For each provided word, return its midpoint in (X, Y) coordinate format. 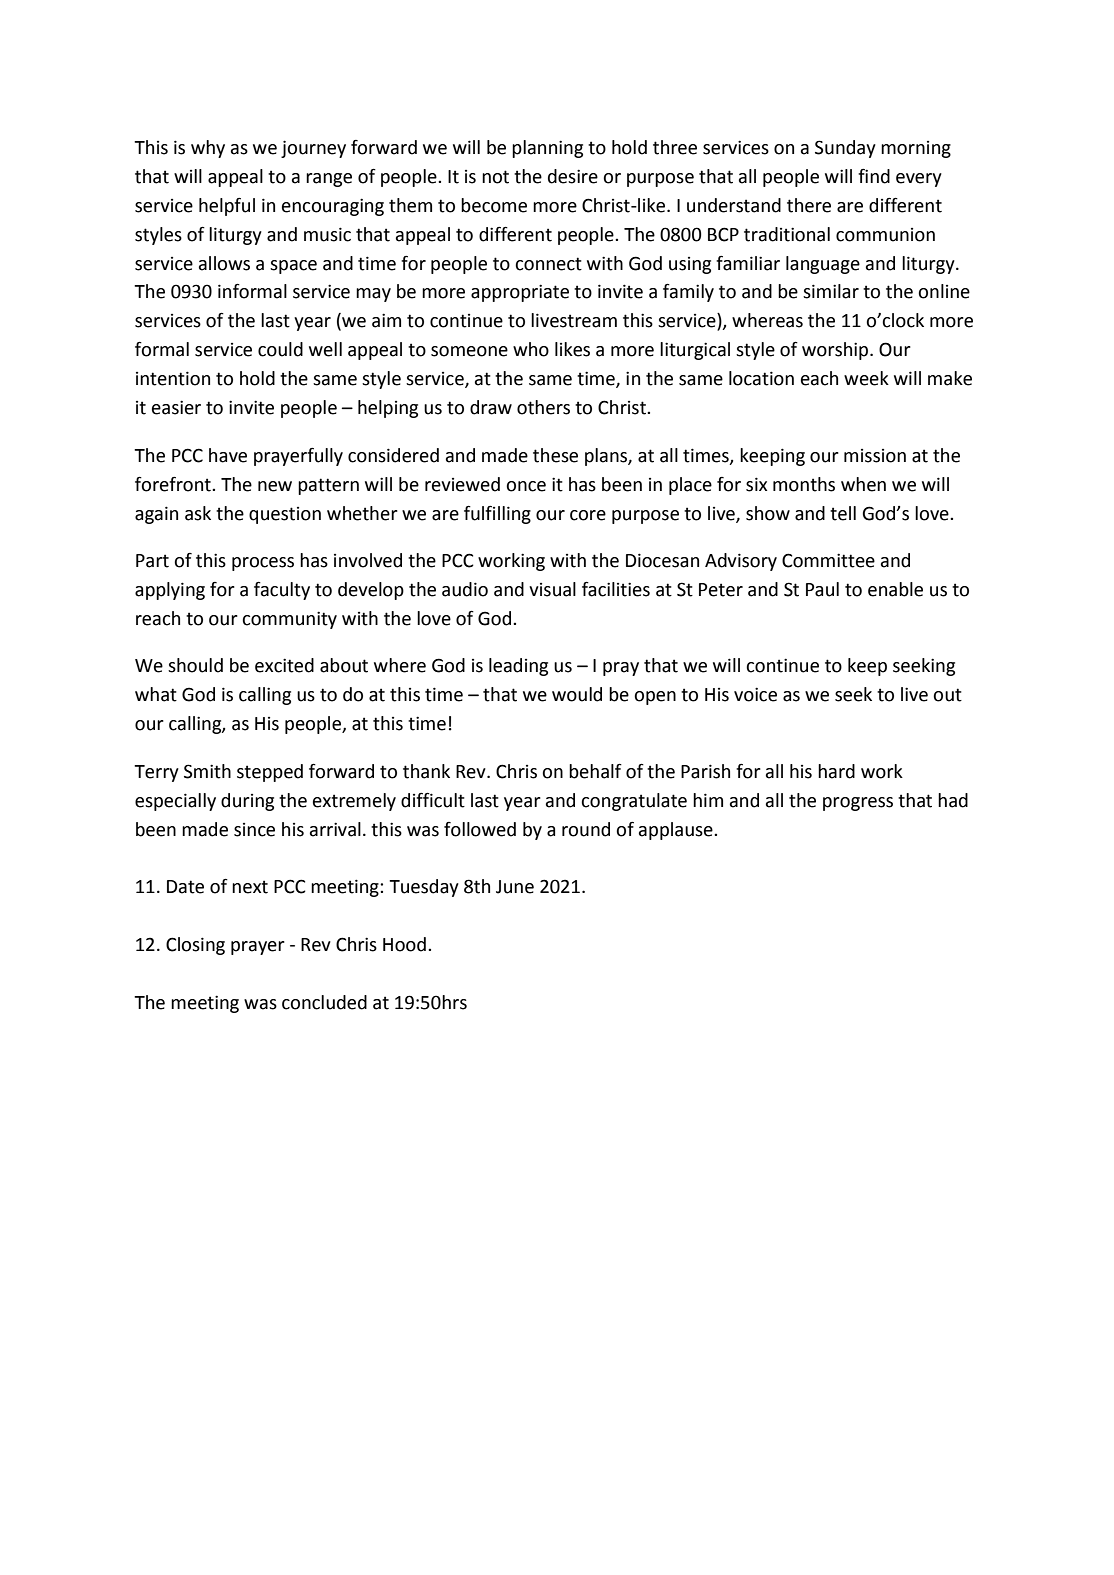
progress (858, 804)
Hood (404, 944)
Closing (195, 946)
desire (573, 176)
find (874, 176)
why (208, 149)
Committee (828, 560)
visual (552, 589)
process (263, 564)
